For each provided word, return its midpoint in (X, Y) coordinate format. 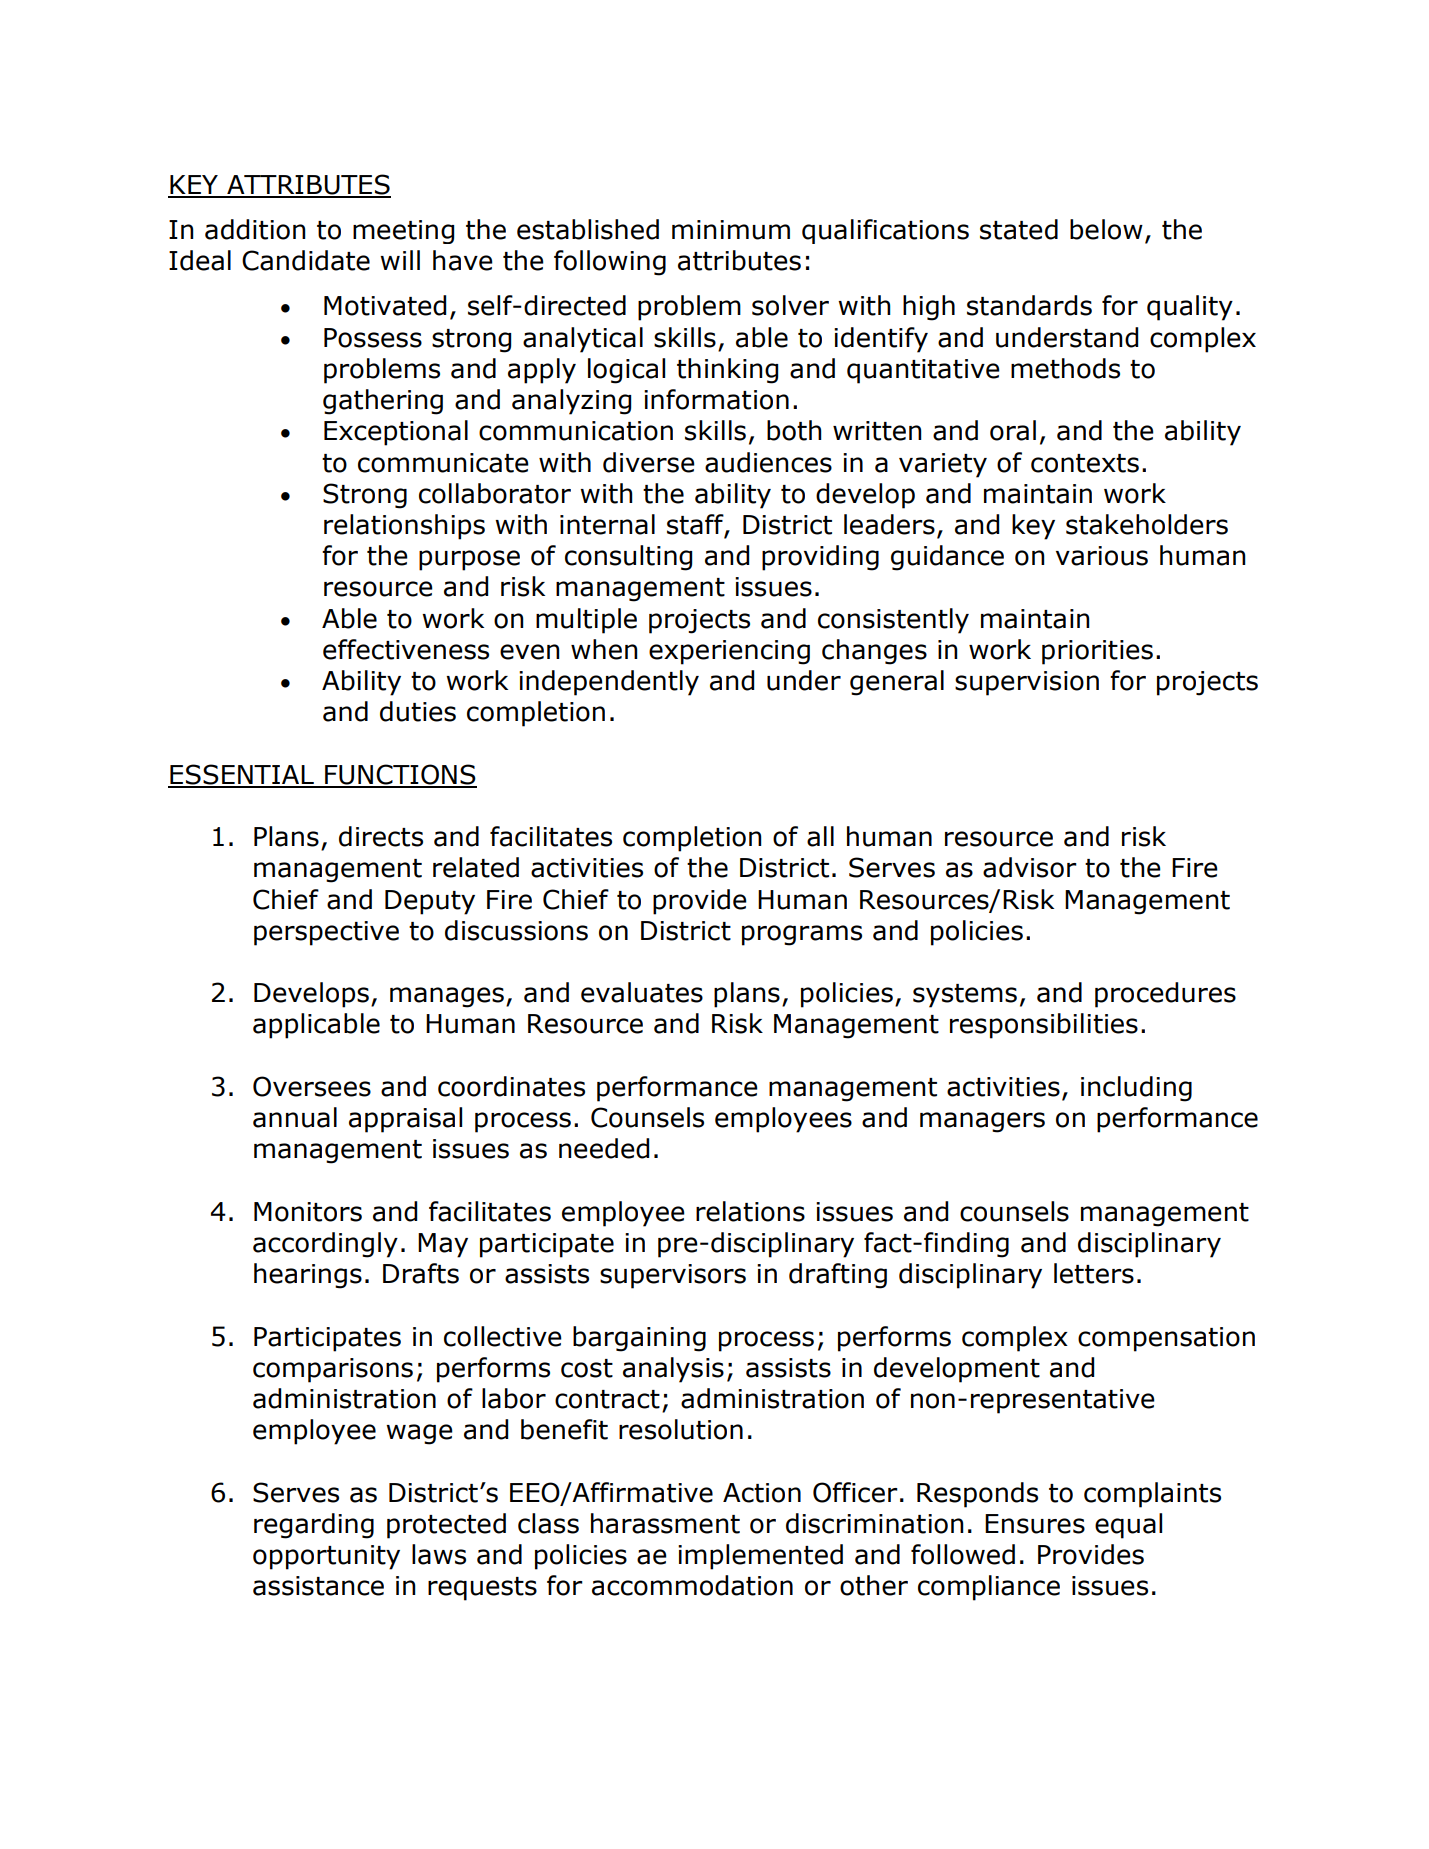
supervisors (673, 1276)
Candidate (306, 260)
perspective (326, 933)
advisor (1030, 867)
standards (1029, 305)
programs (802, 935)
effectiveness (406, 649)
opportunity (326, 1557)
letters (1094, 1273)
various (1102, 556)
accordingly (325, 1245)
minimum (731, 230)
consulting (628, 558)
